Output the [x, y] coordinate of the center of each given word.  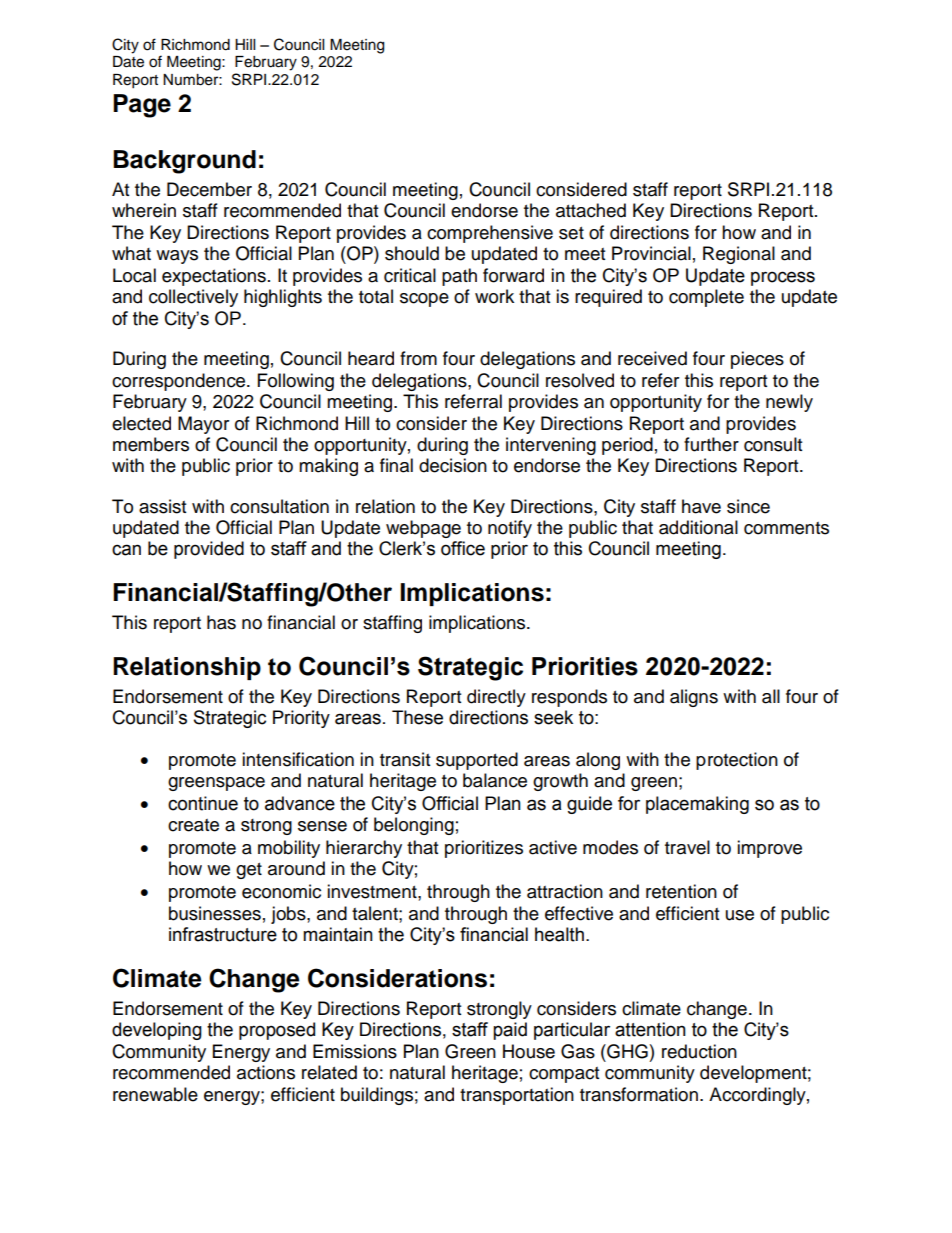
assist [162, 506]
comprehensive [490, 234]
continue [203, 803]
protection [737, 761]
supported [477, 761]
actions [266, 1072]
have [701, 506]
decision [453, 465]
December [209, 189]
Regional [739, 255]
